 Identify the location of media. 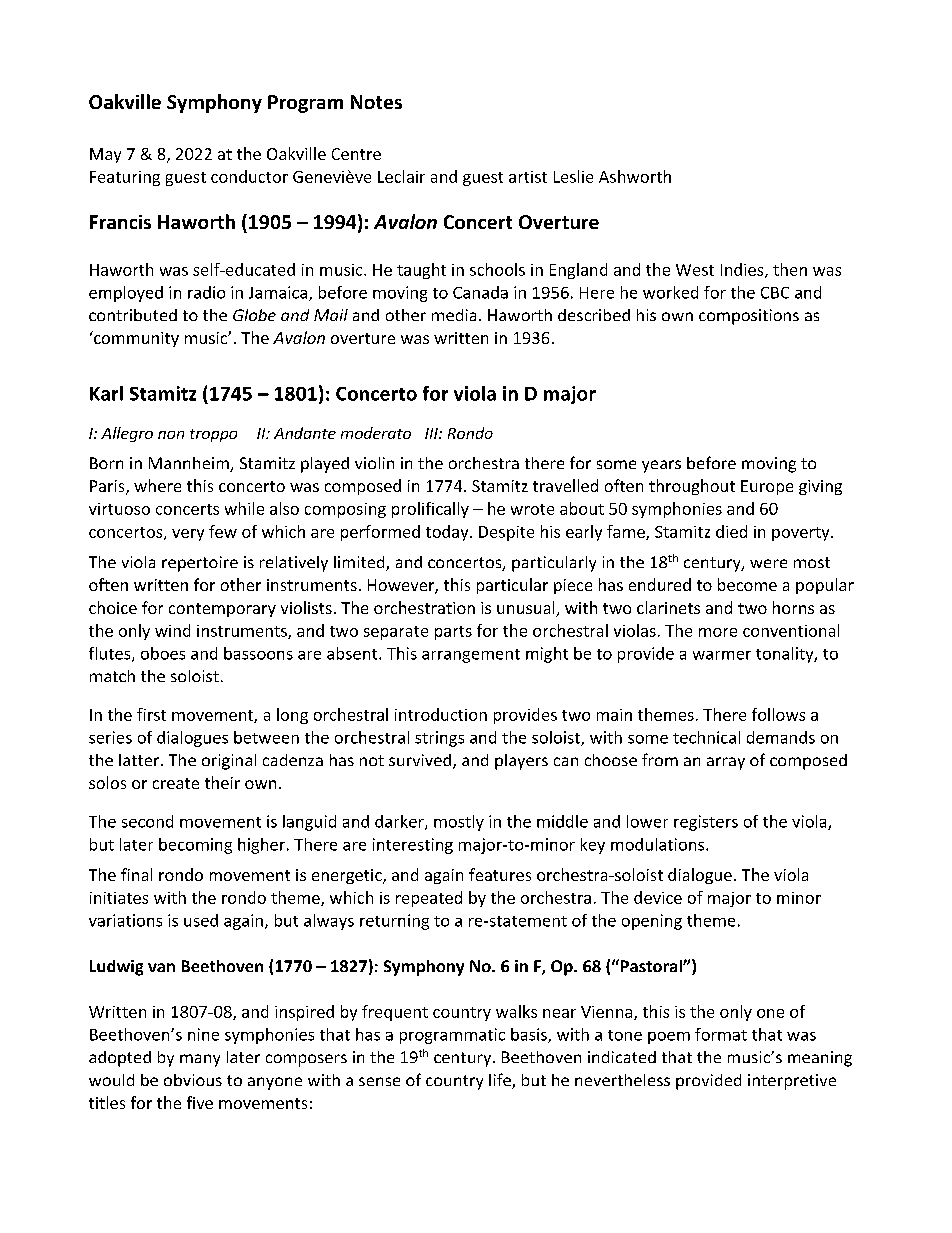
(454, 315).
